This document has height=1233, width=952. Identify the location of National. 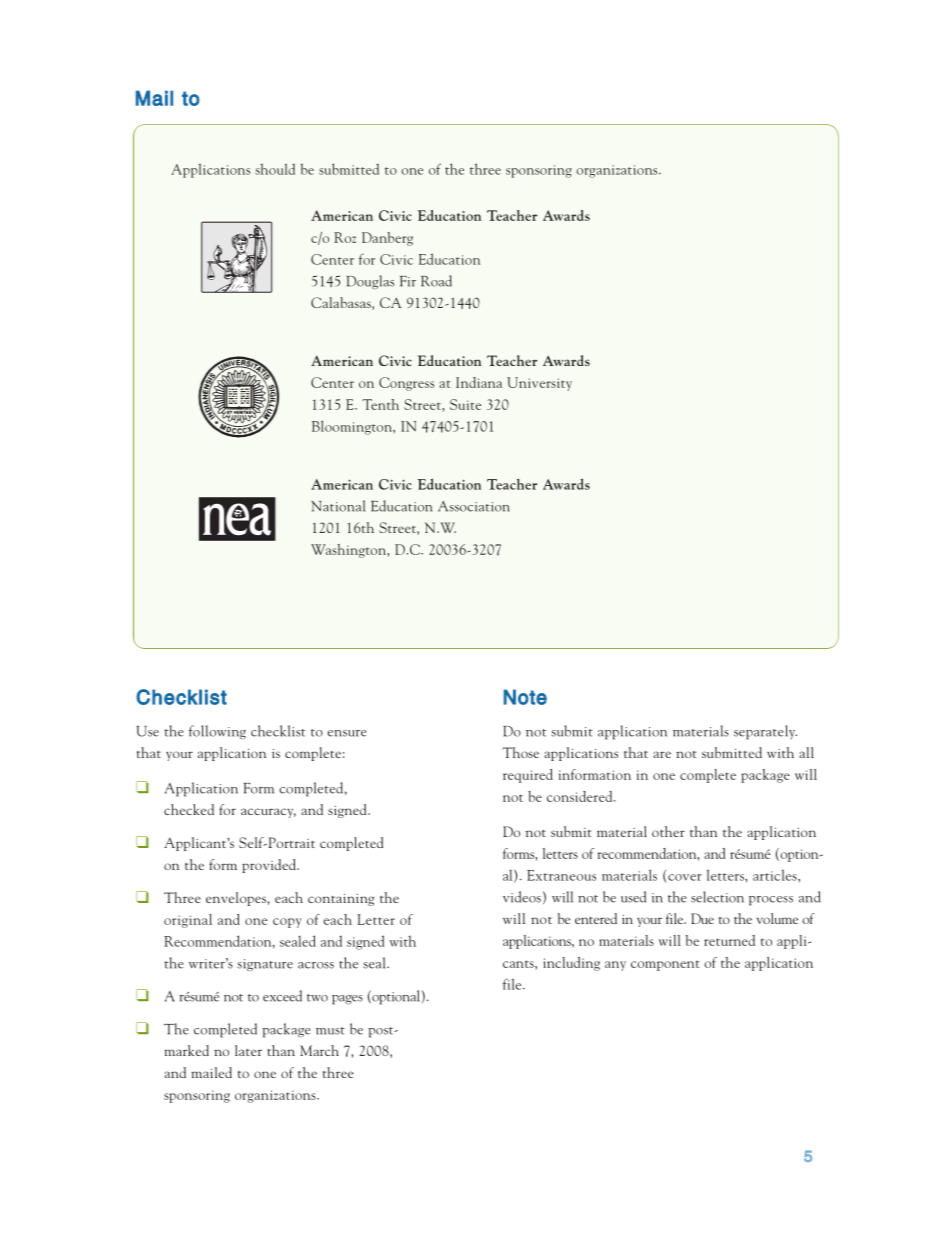
(338, 506).
